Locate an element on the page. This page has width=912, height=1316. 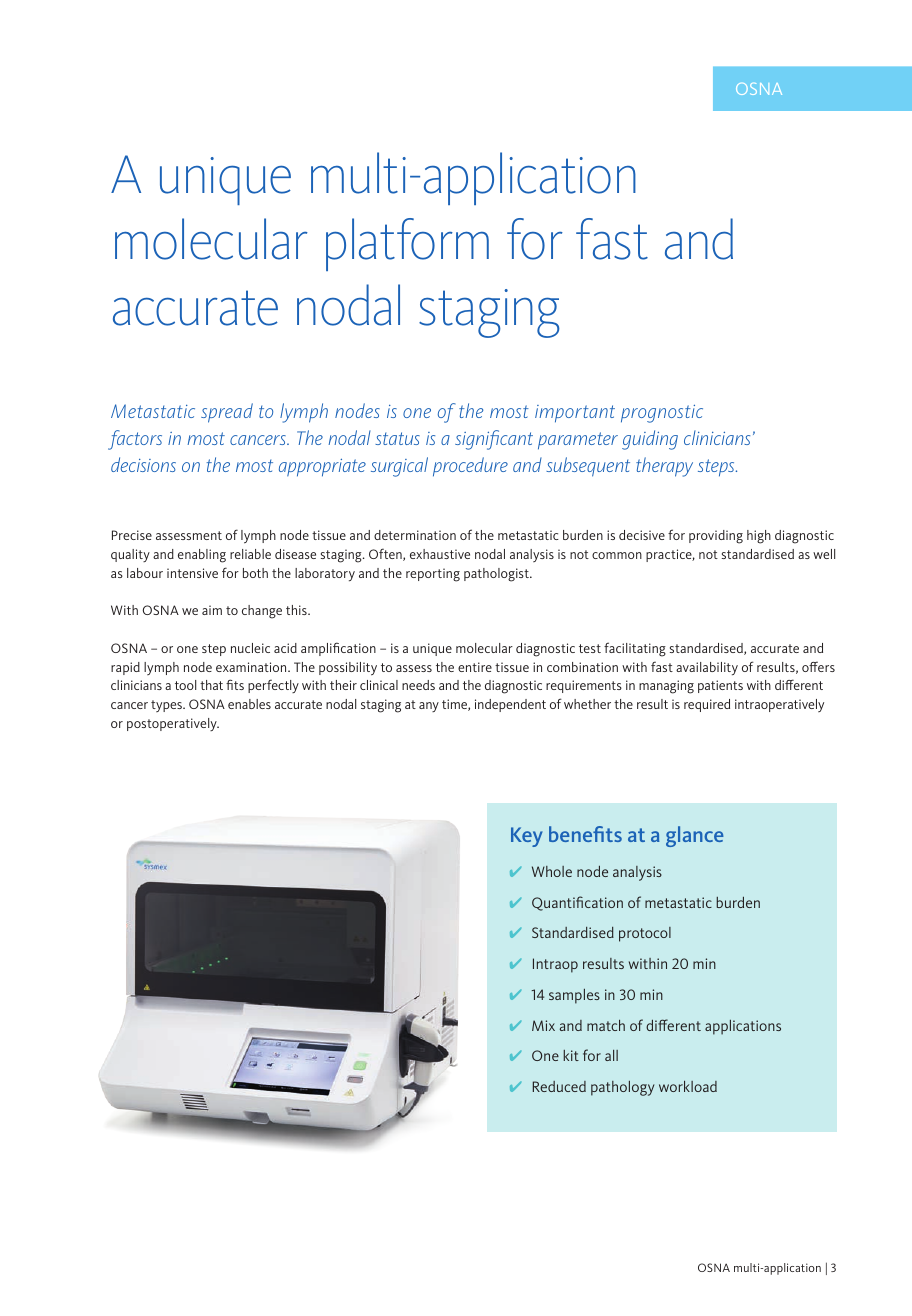
entire is located at coordinates (475, 667).
